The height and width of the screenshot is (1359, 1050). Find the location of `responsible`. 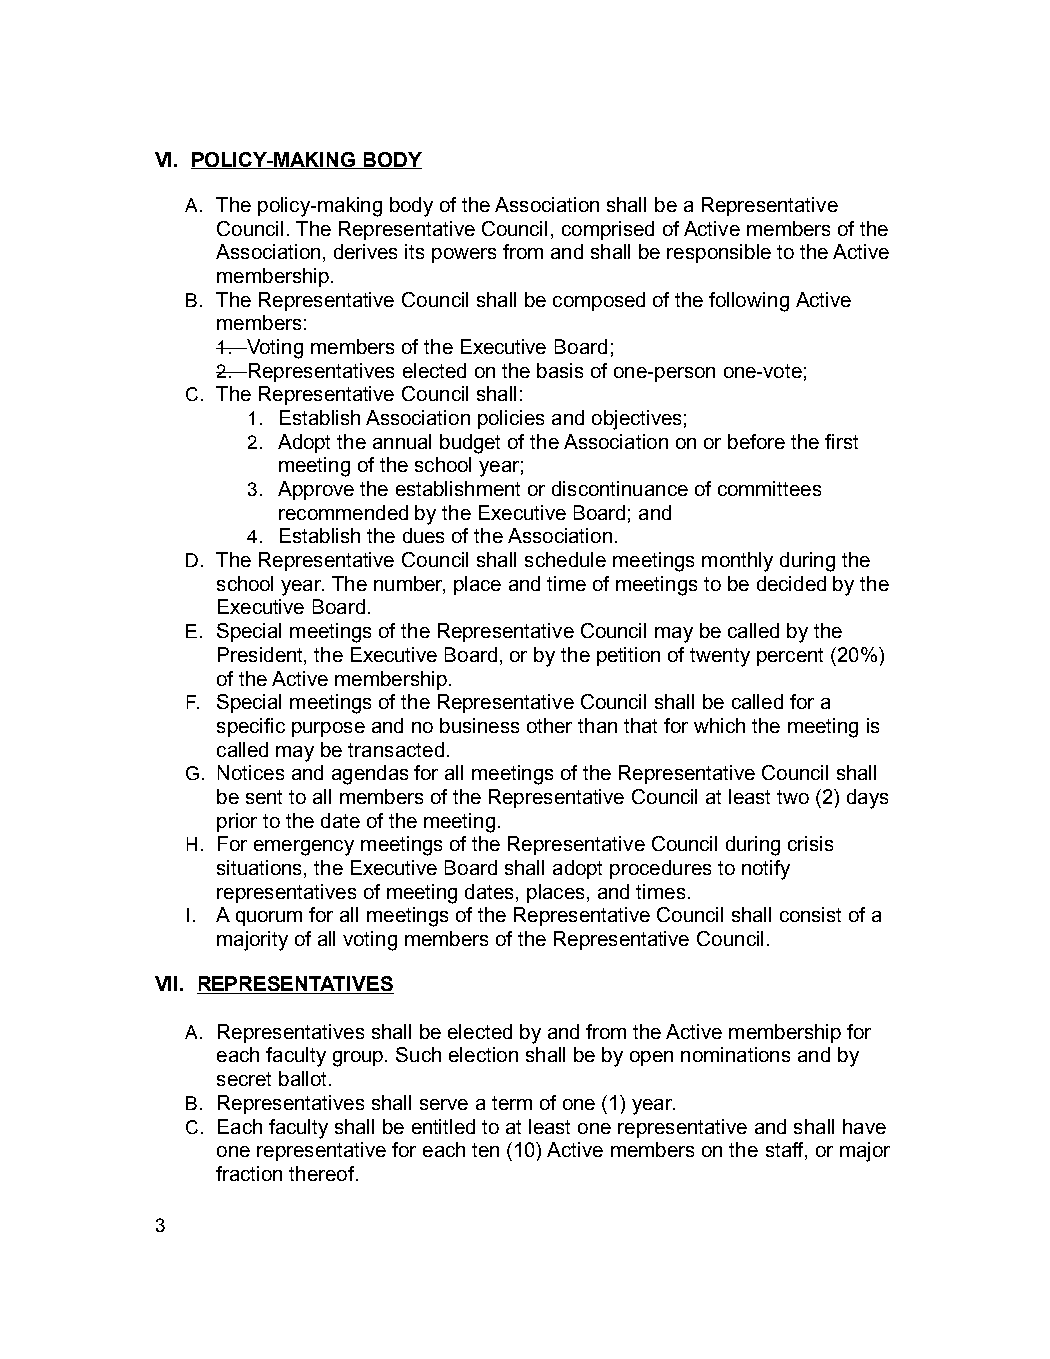

responsible is located at coordinates (719, 253).
